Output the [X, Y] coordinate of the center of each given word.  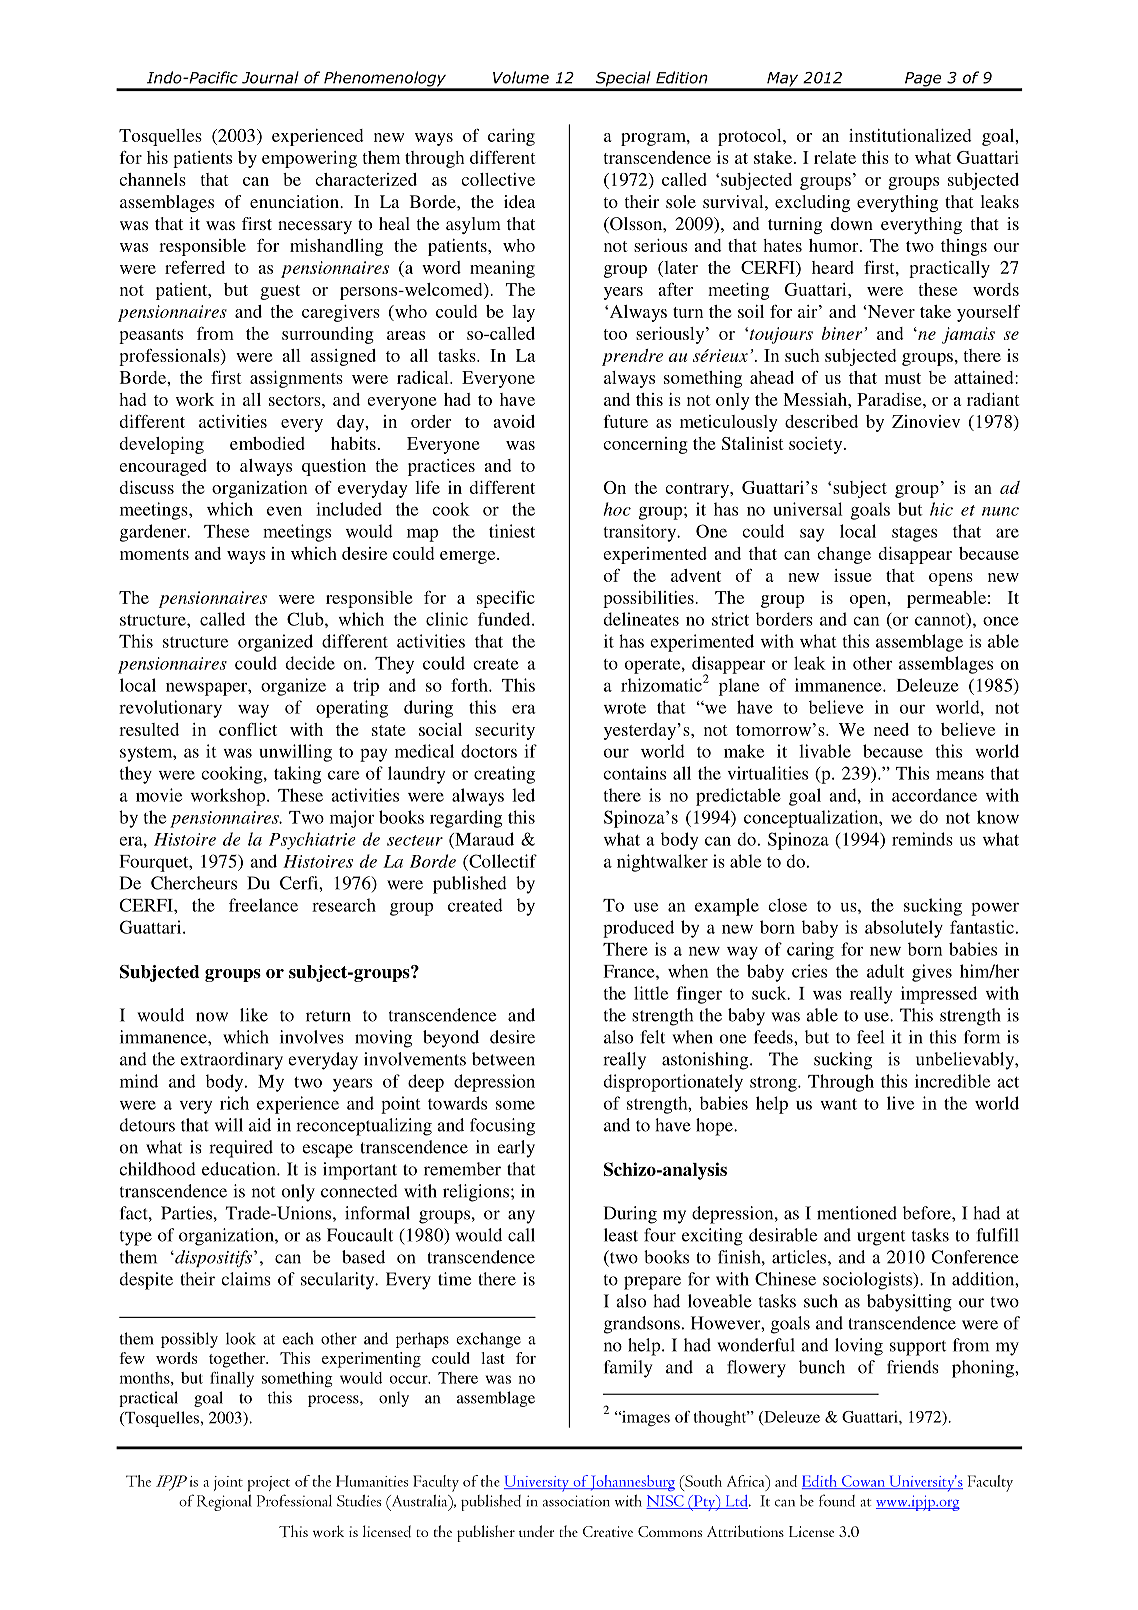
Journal [270, 77]
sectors [296, 400]
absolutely [904, 929]
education [240, 1169]
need [891, 729]
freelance [263, 905]
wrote [625, 708]
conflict [248, 729]
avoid [514, 421]
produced [638, 929]
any [521, 1217]
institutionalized [910, 135]
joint [228, 1483]
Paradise [890, 399]
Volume [521, 77]
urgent [881, 1238]
